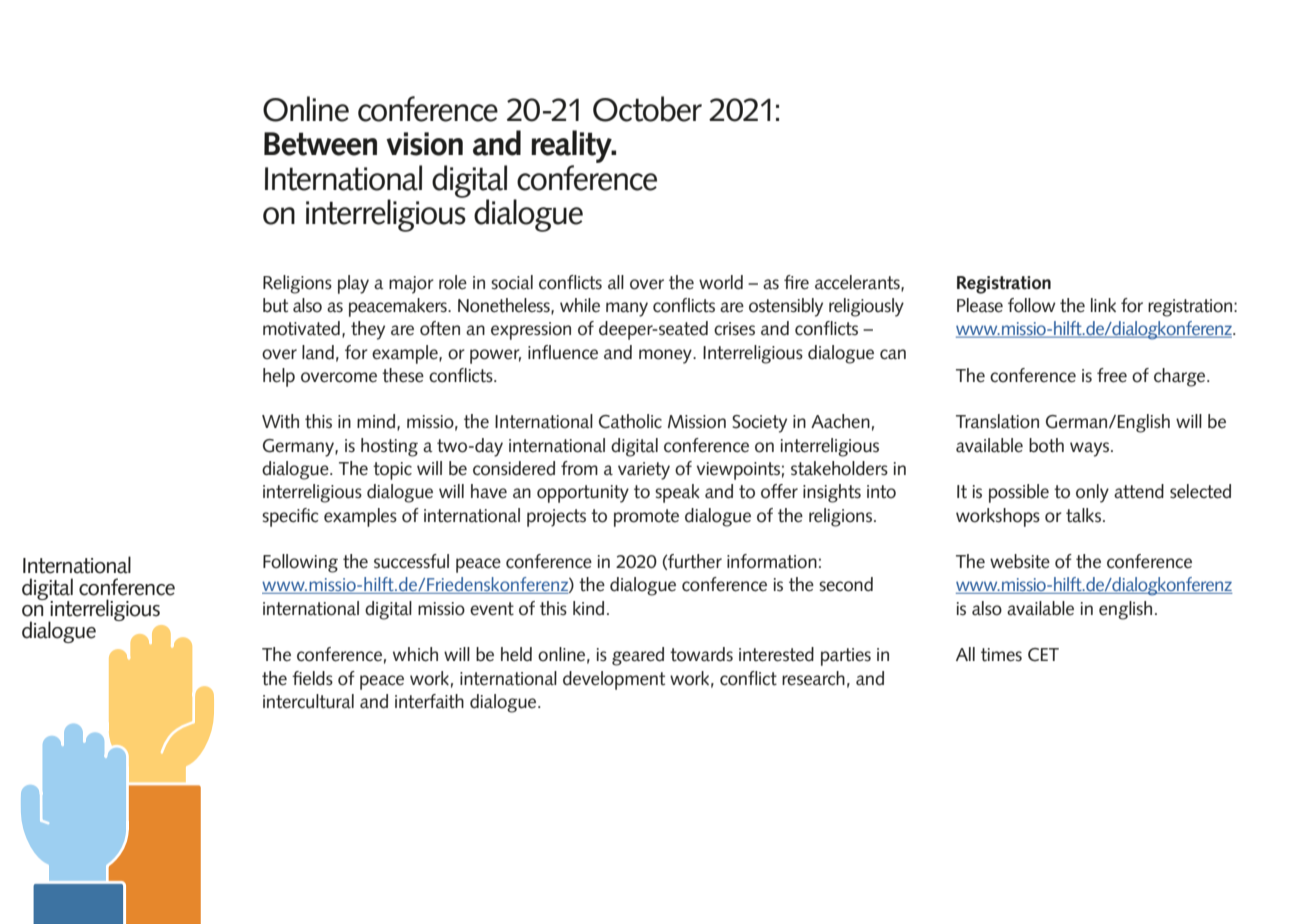  I want to click on reality, so click(572, 148).
